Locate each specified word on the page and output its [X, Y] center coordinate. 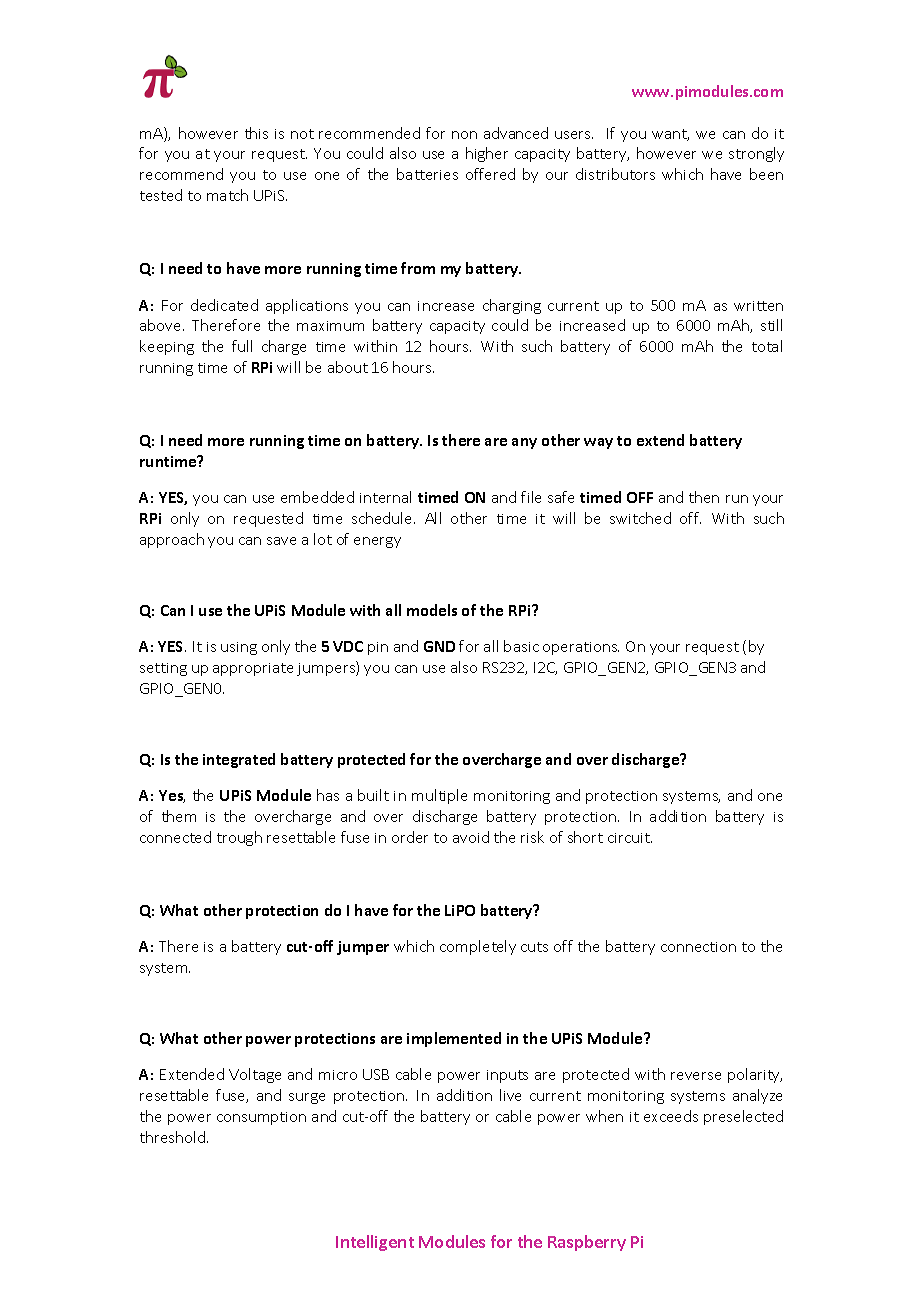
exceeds [671, 1116]
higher [487, 154]
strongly [756, 154]
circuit [630, 838]
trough [239, 838]
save [281, 541]
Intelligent [375, 1243]
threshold [174, 1137]
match [227, 195]
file [531, 497]
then [704, 497]
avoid [471, 837]
